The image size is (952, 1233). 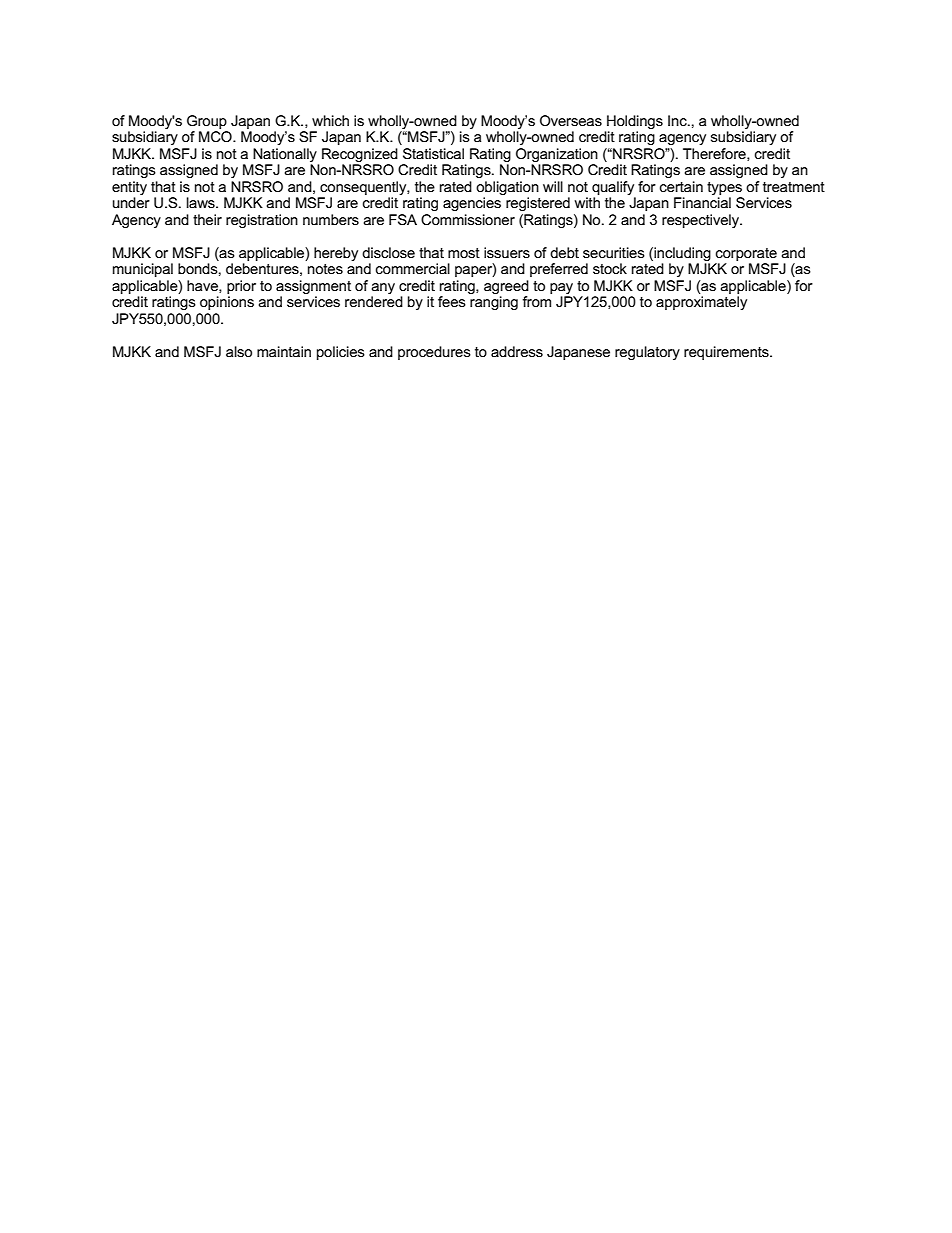 What do you see at coordinates (701, 221) in the page?
I see `respectively` at bounding box center [701, 221].
